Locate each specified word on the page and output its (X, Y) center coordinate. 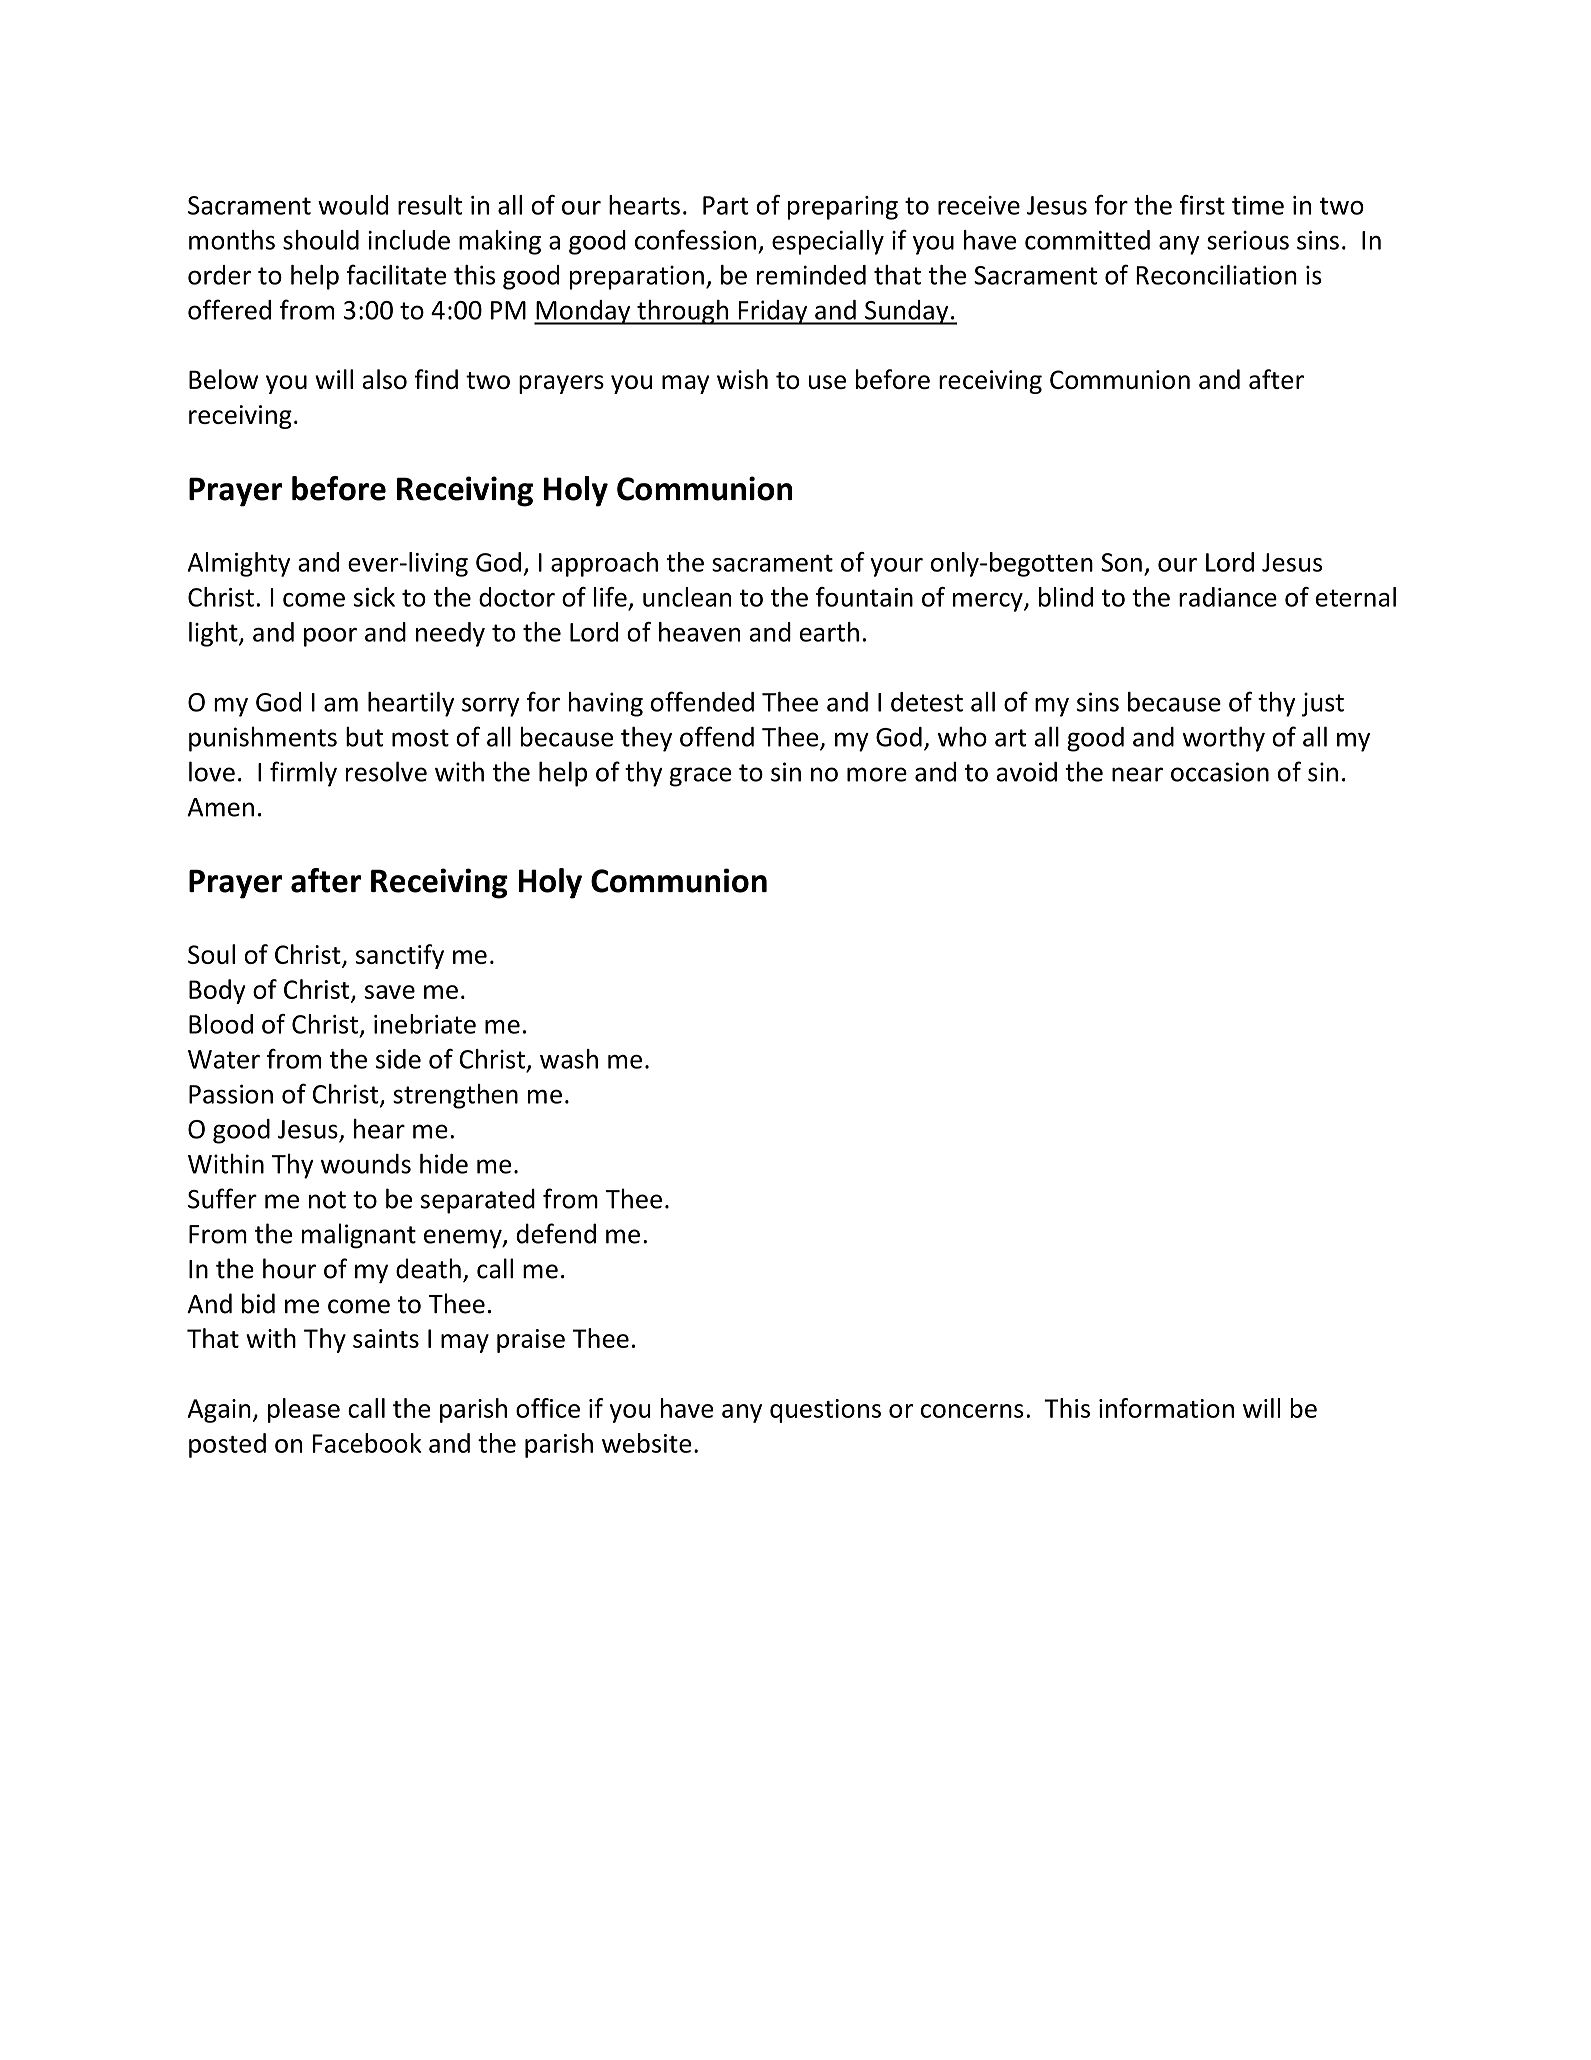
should (321, 240)
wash (569, 1059)
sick (374, 597)
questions (825, 1411)
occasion (1220, 772)
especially (828, 242)
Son (1121, 562)
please (304, 1410)
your (896, 567)
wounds (366, 1164)
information (1166, 1408)
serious (1248, 240)
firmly (303, 774)
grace (701, 777)
